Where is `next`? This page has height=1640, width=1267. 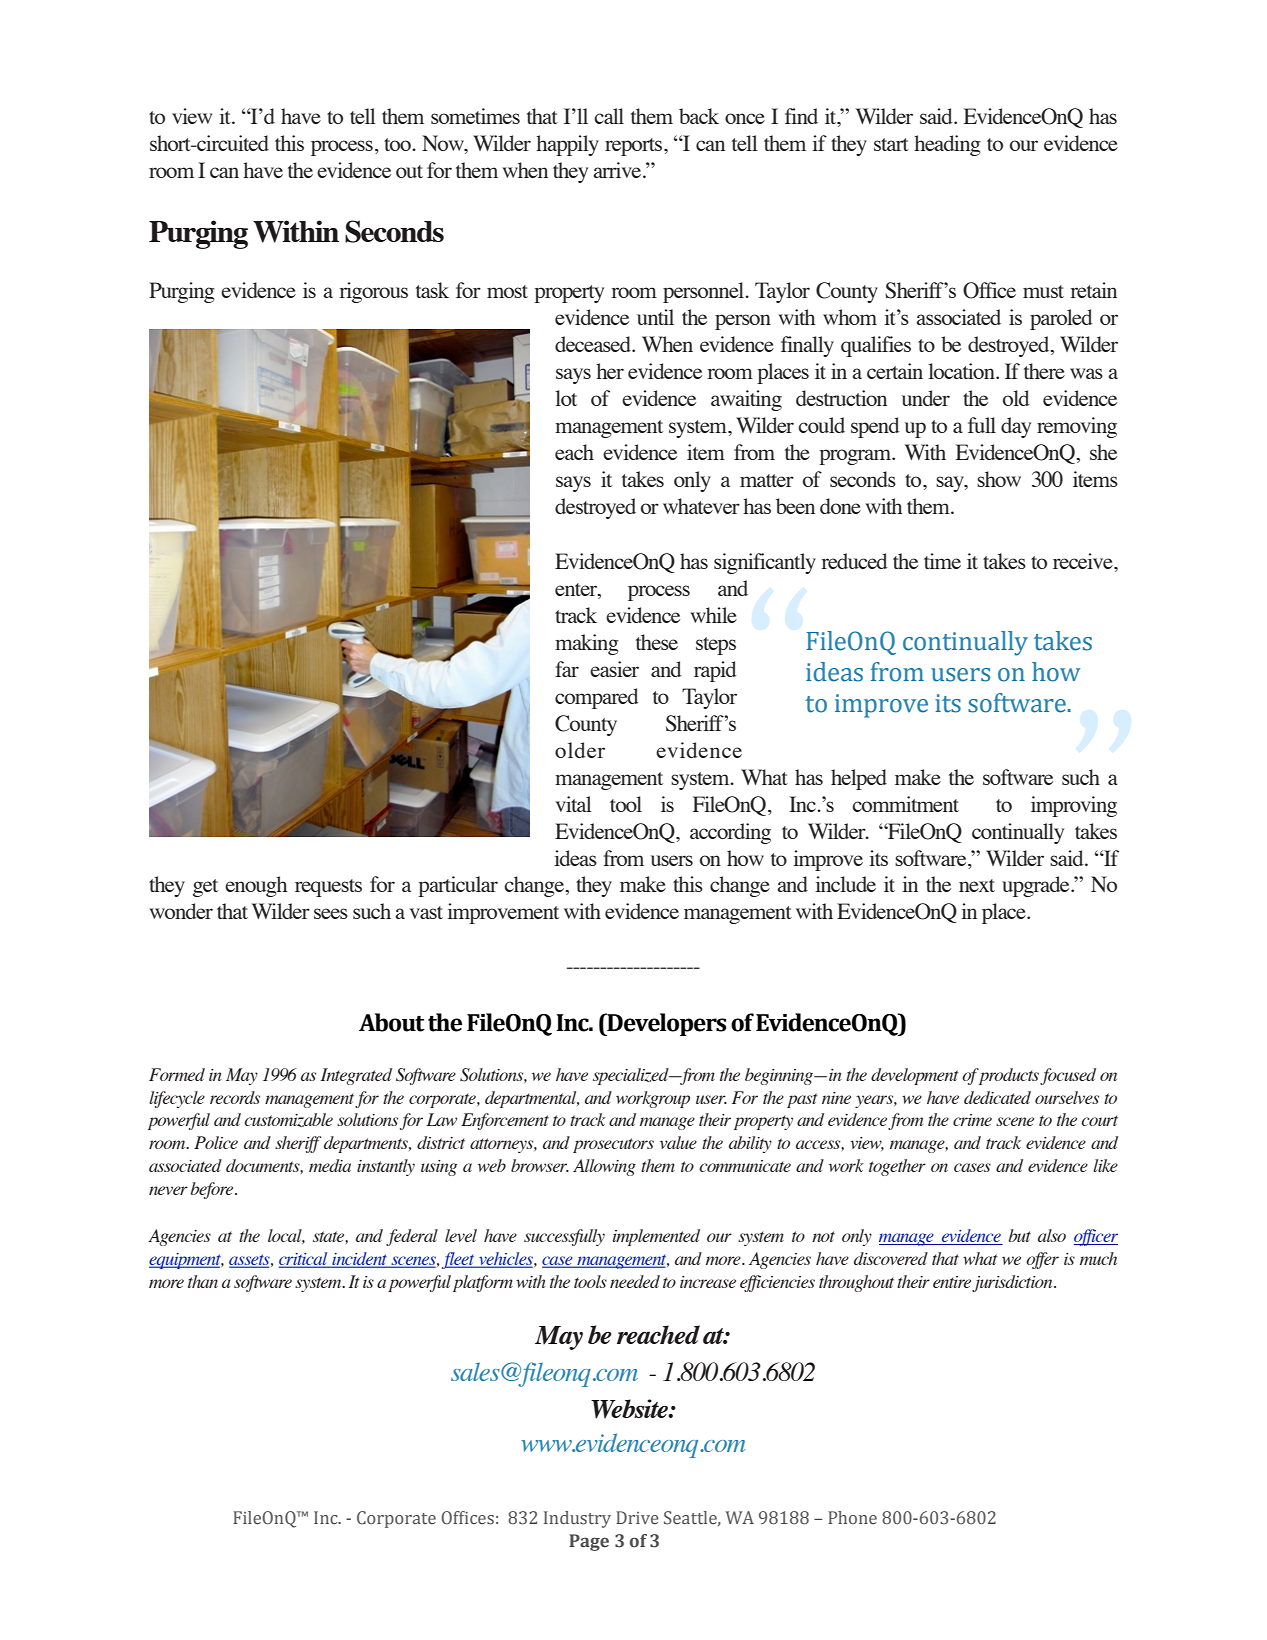 next is located at coordinates (977, 885).
